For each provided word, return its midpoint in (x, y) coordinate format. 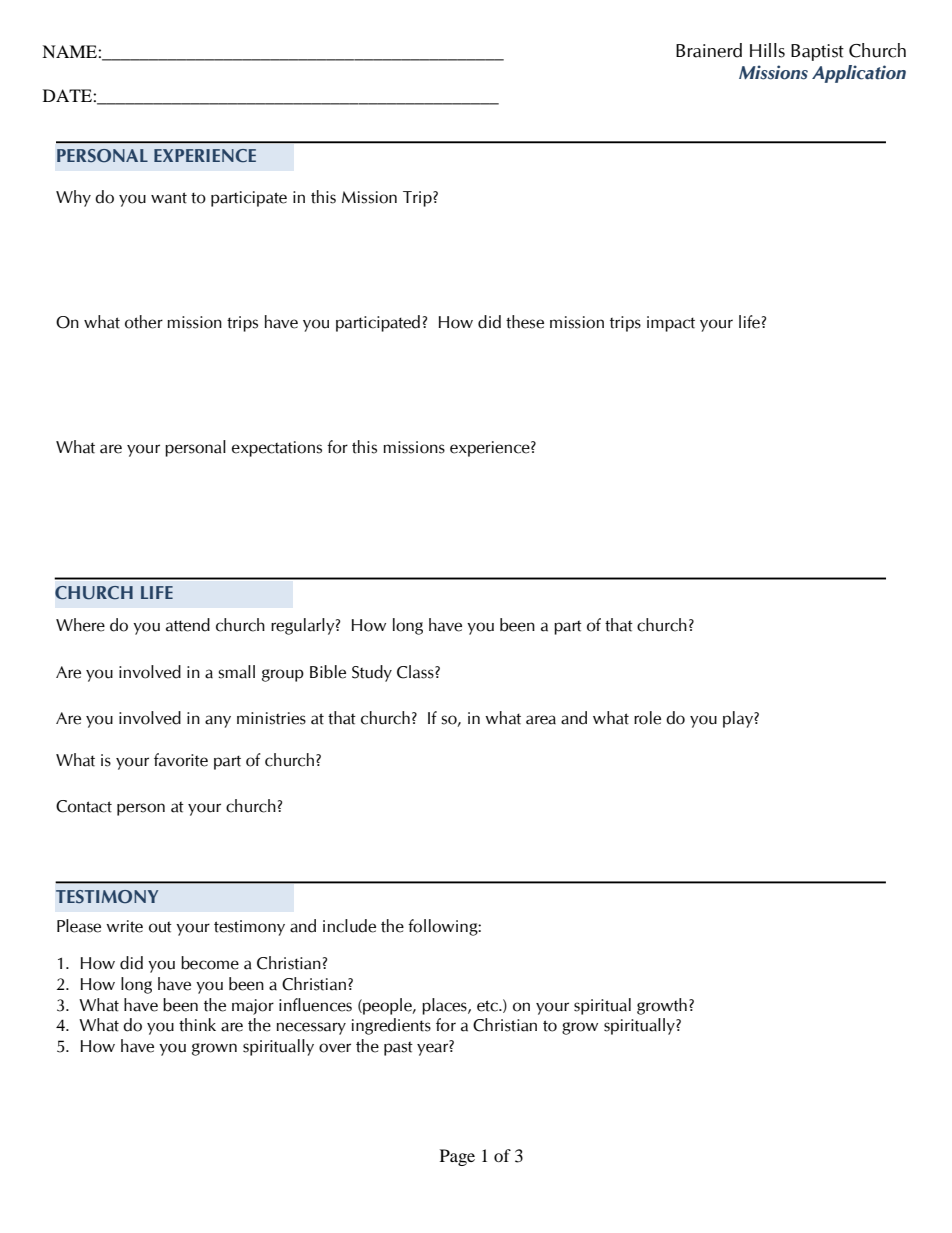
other (144, 322)
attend (188, 625)
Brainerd (709, 50)
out (160, 927)
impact (671, 324)
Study (372, 673)
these (525, 322)
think (197, 1025)
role (647, 718)
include (349, 926)
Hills (767, 50)
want (169, 198)
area (541, 720)
